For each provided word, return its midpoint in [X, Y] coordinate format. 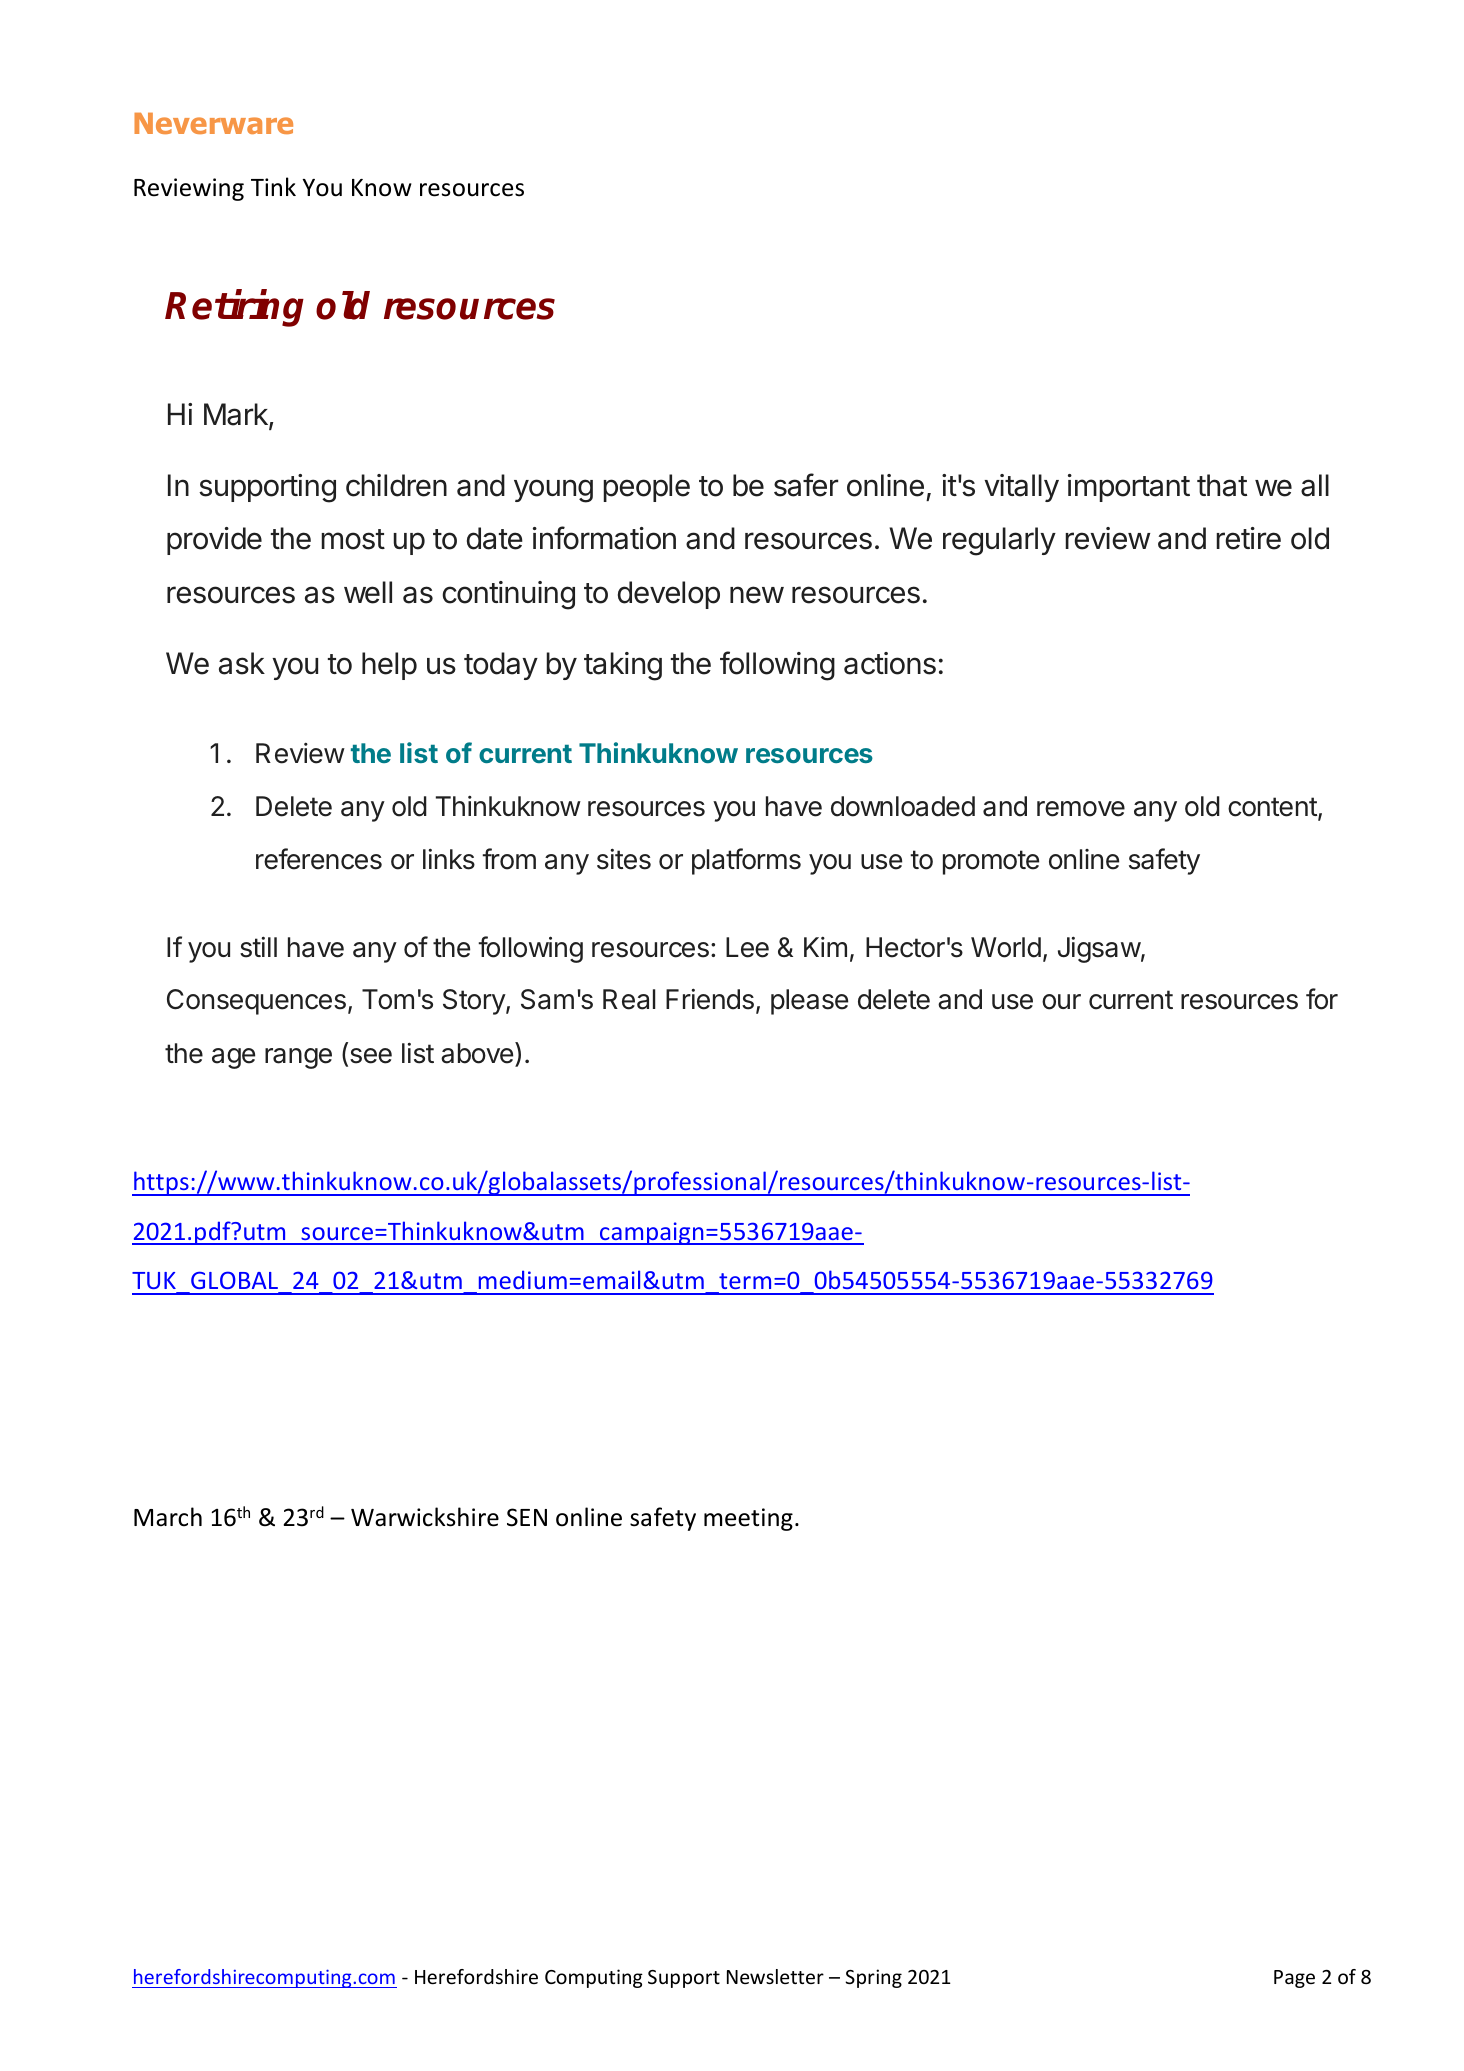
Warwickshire [425, 1517]
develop [669, 595]
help [389, 666]
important [1129, 488]
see [369, 1057]
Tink [273, 186]
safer [806, 485]
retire [1248, 538]
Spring [873, 1978]
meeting [748, 1519]
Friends [710, 999]
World [1006, 947]
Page [1294, 1979]
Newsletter [775, 1976]
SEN [527, 1517]
